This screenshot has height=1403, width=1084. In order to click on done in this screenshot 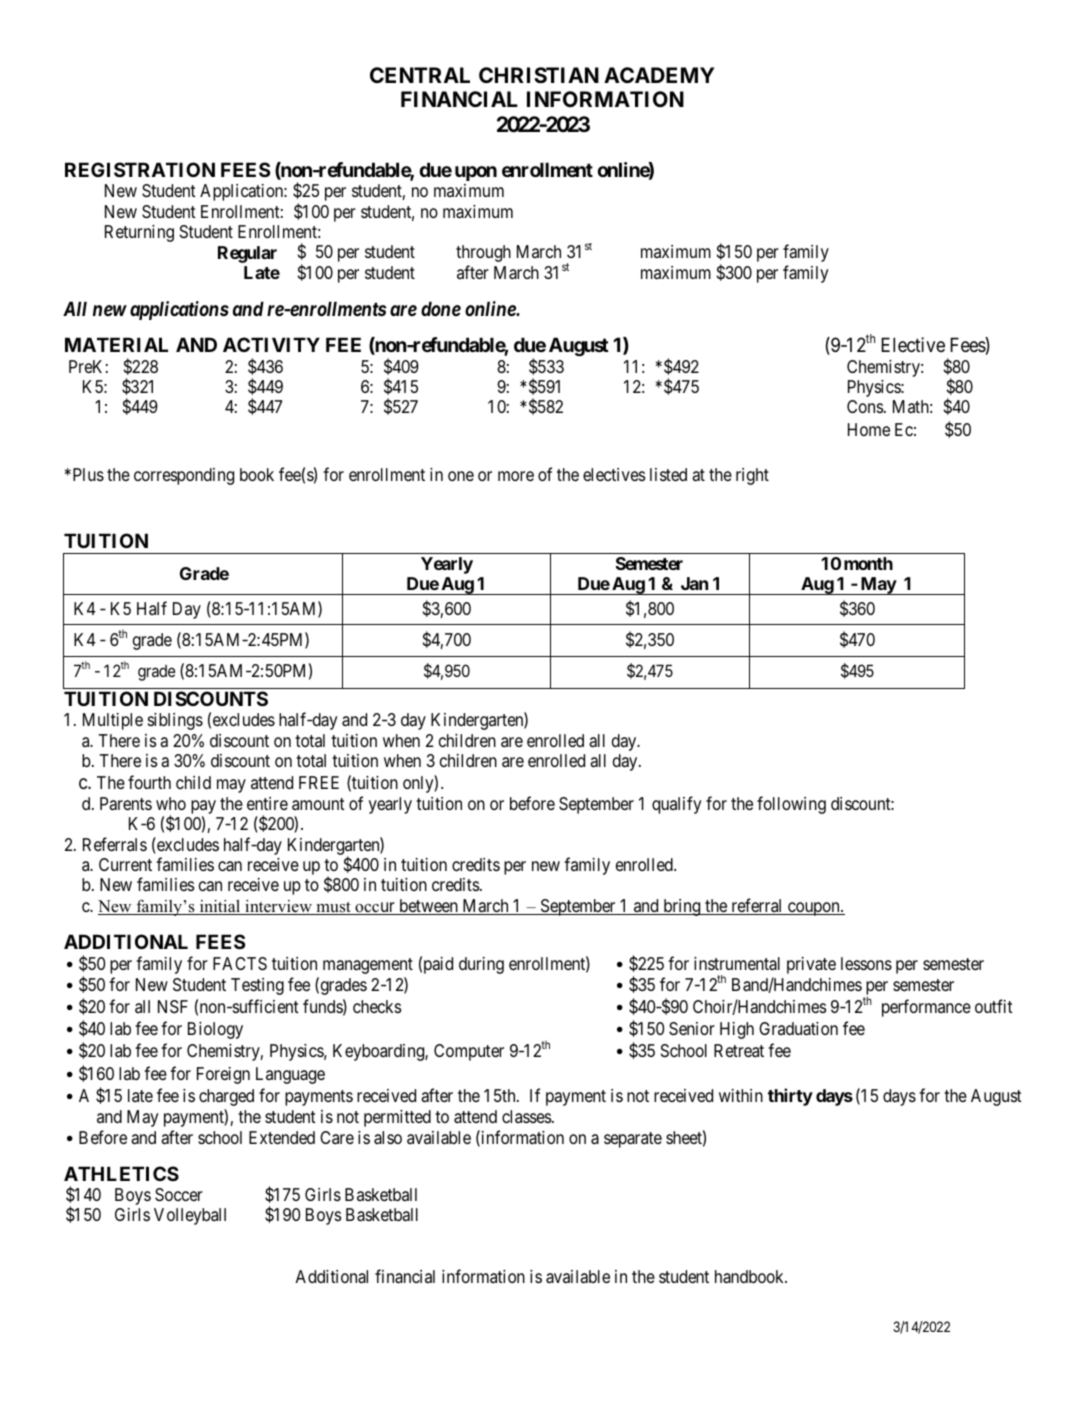, I will do `click(441, 308)`.
